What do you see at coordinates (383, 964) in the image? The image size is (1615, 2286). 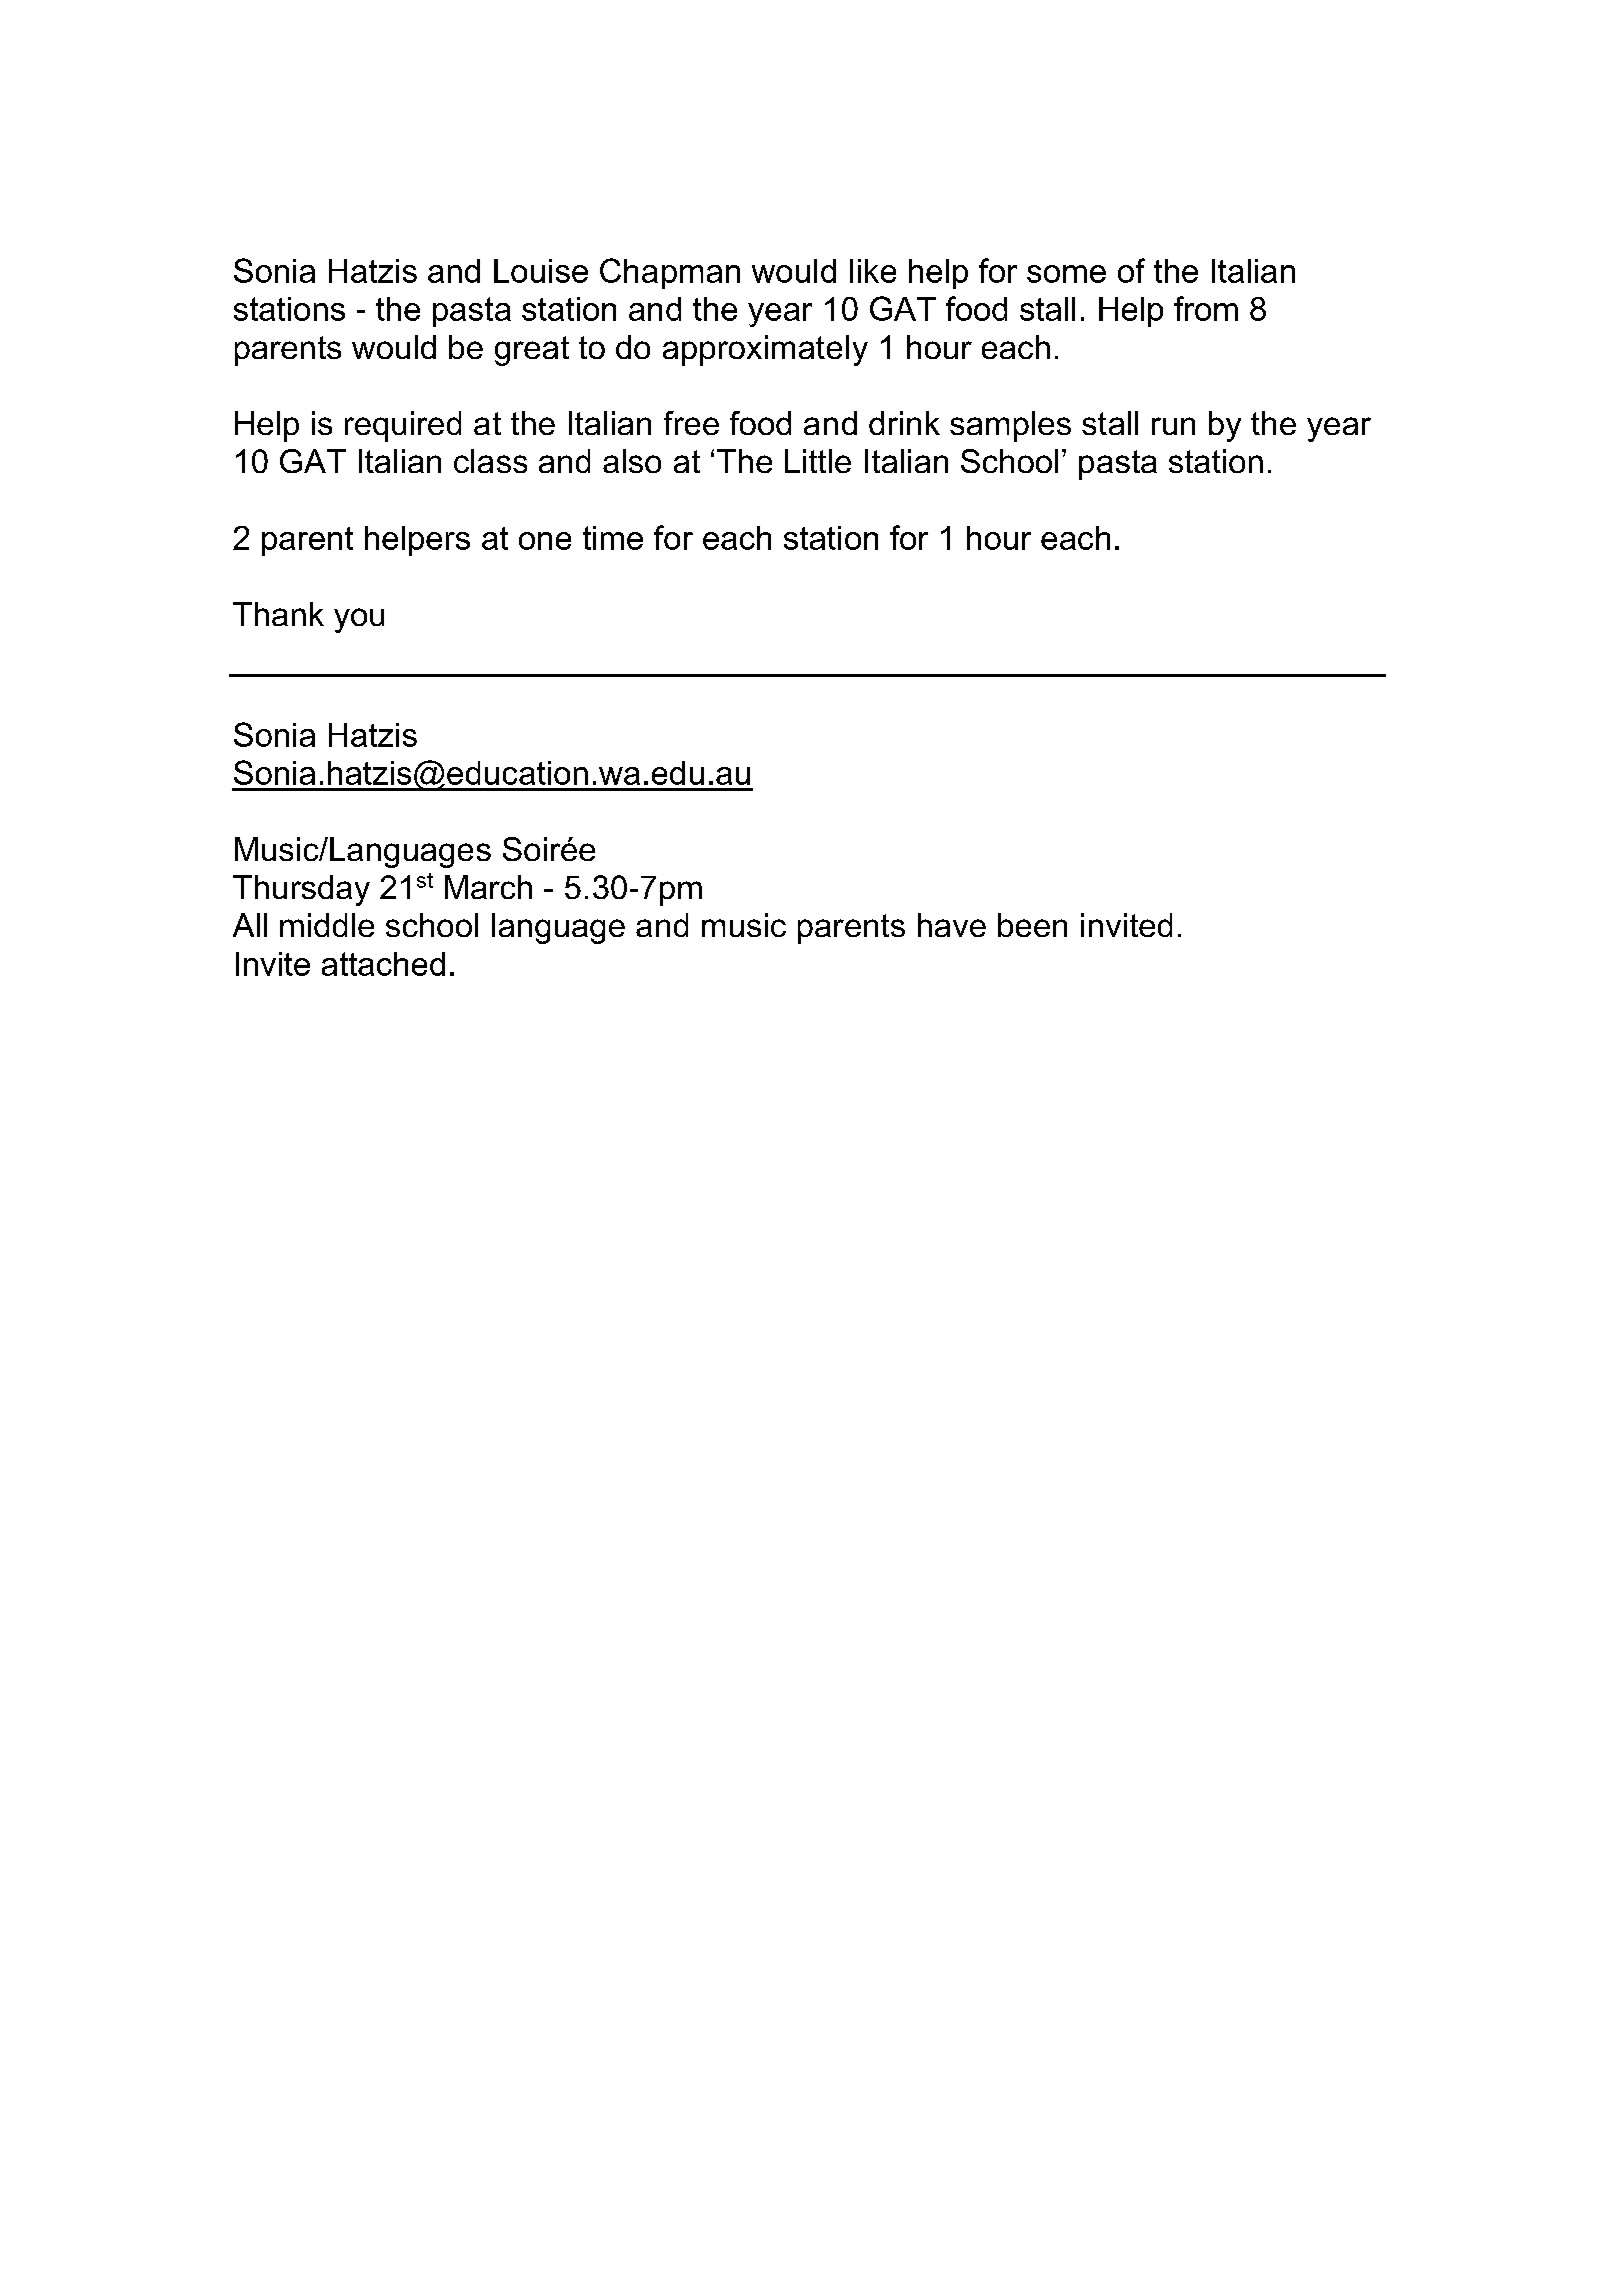 I see `attached` at bounding box center [383, 964].
